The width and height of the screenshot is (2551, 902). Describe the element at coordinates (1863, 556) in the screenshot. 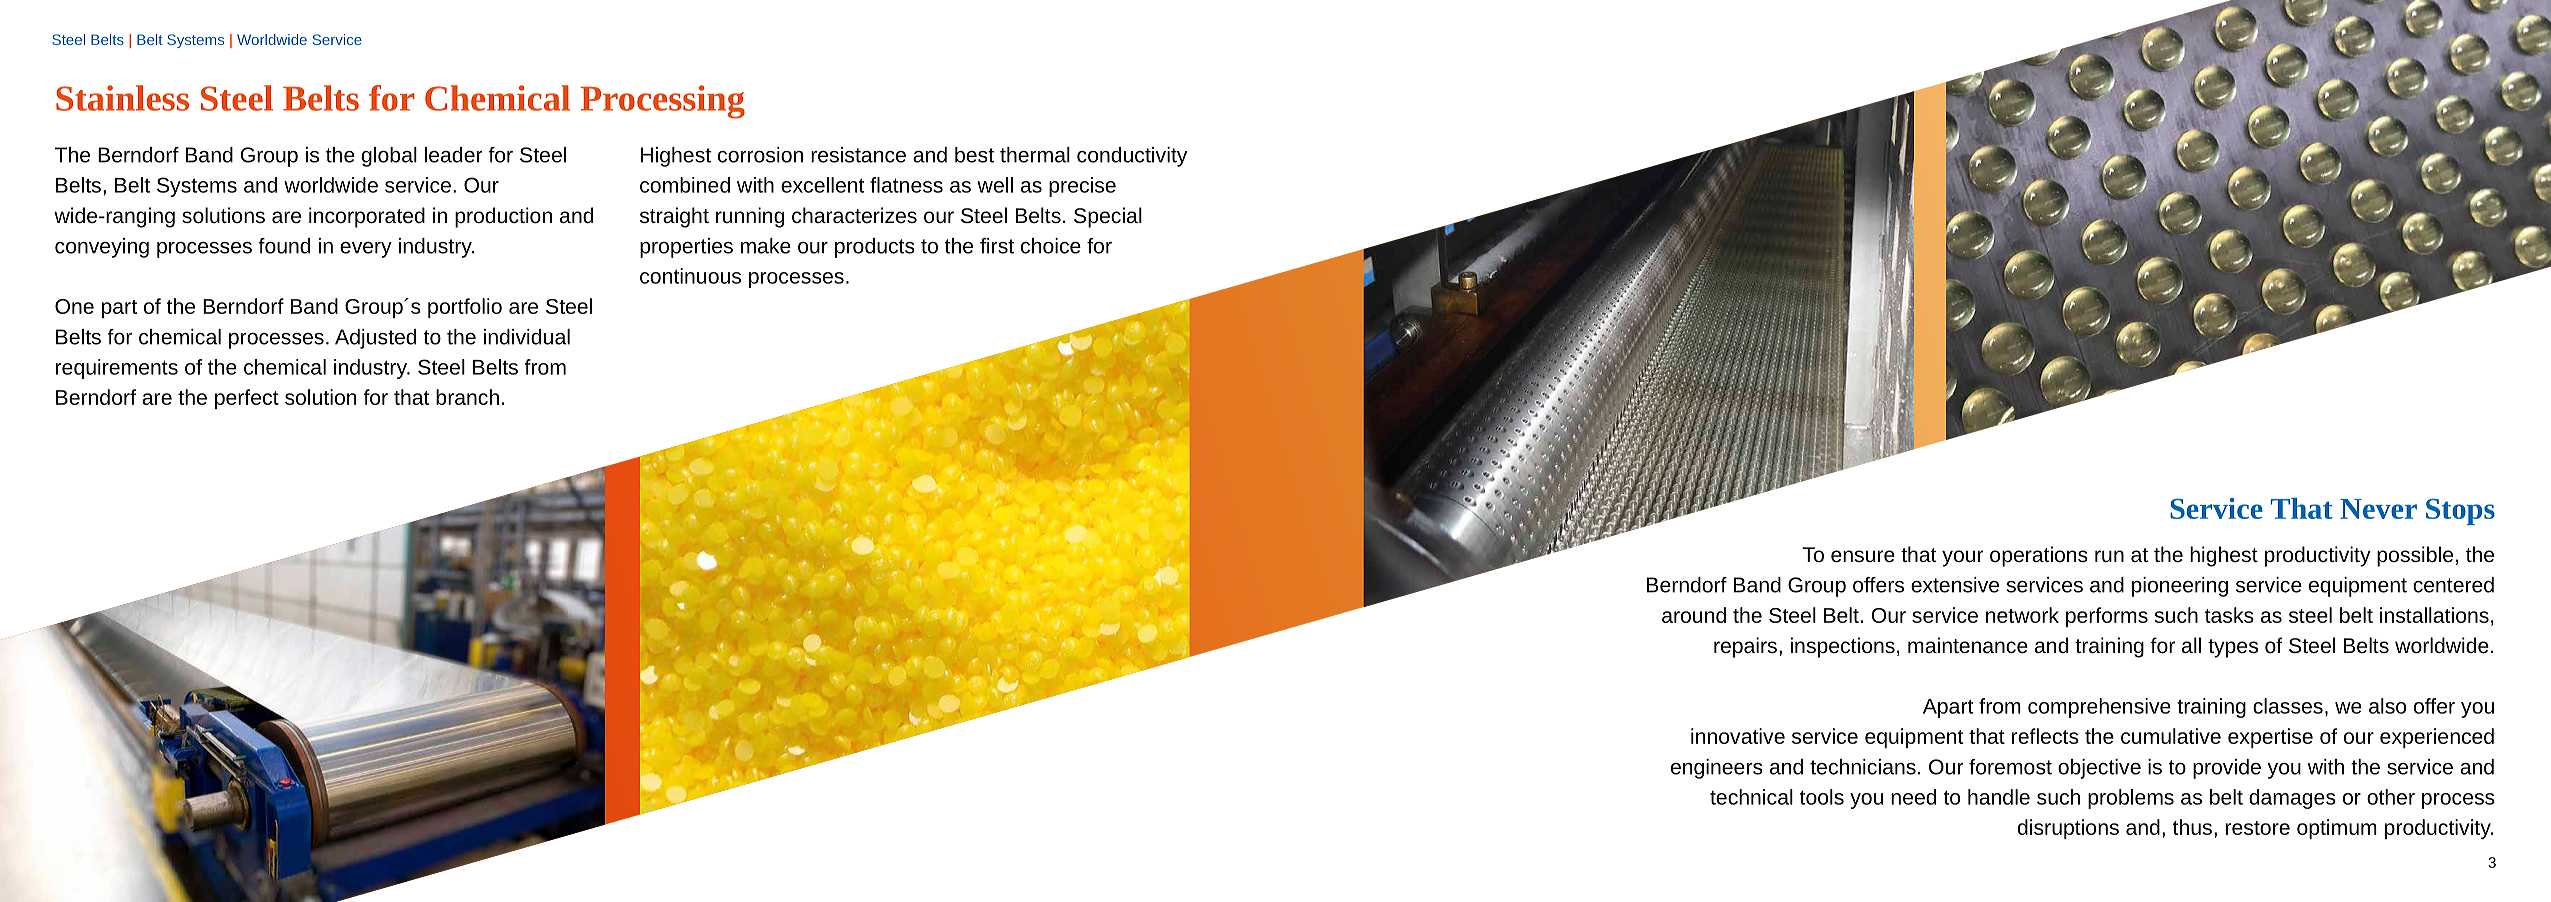

I see `ensure` at that location.
